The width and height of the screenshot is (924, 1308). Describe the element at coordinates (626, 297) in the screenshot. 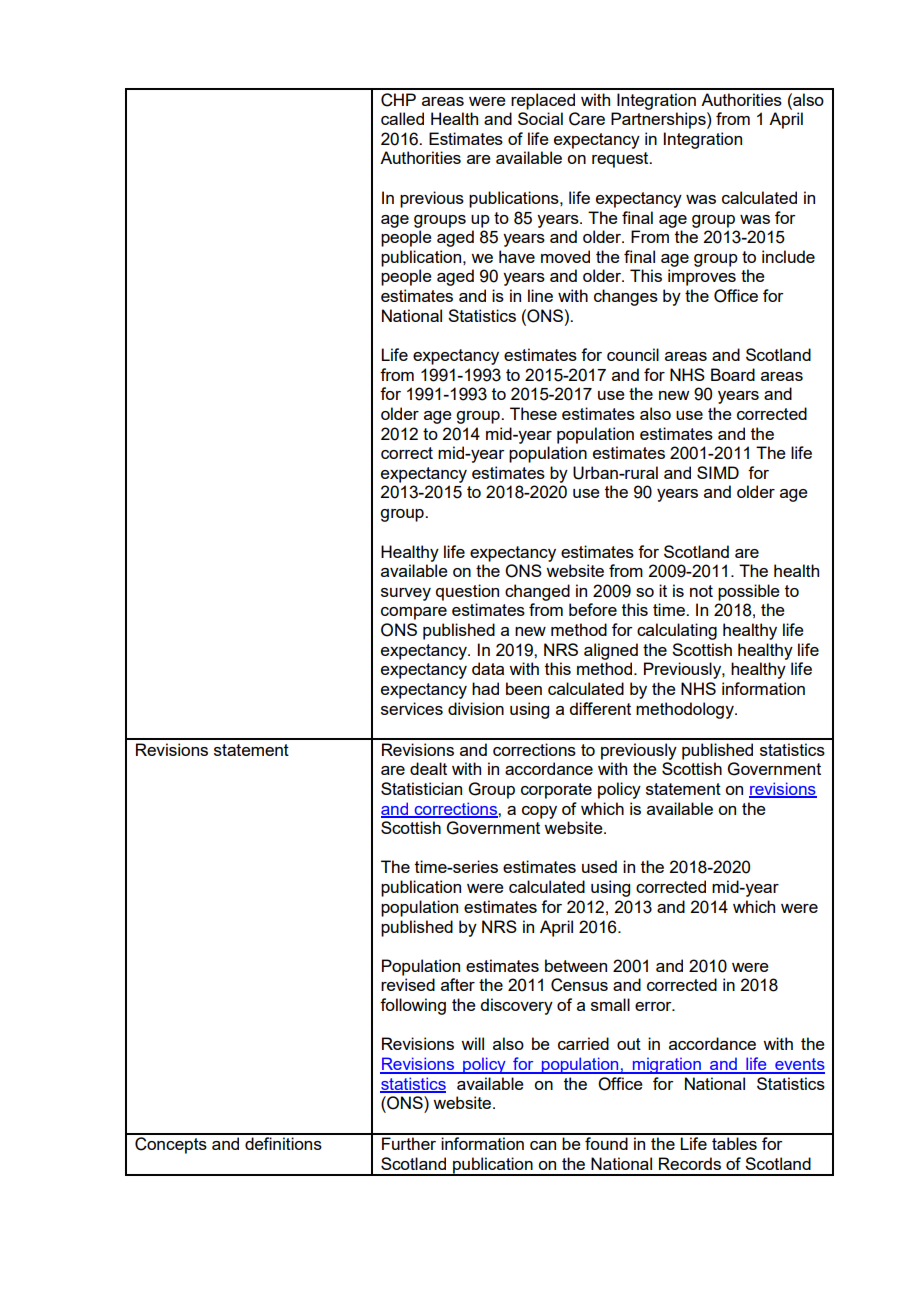

I see `changes` at that location.
